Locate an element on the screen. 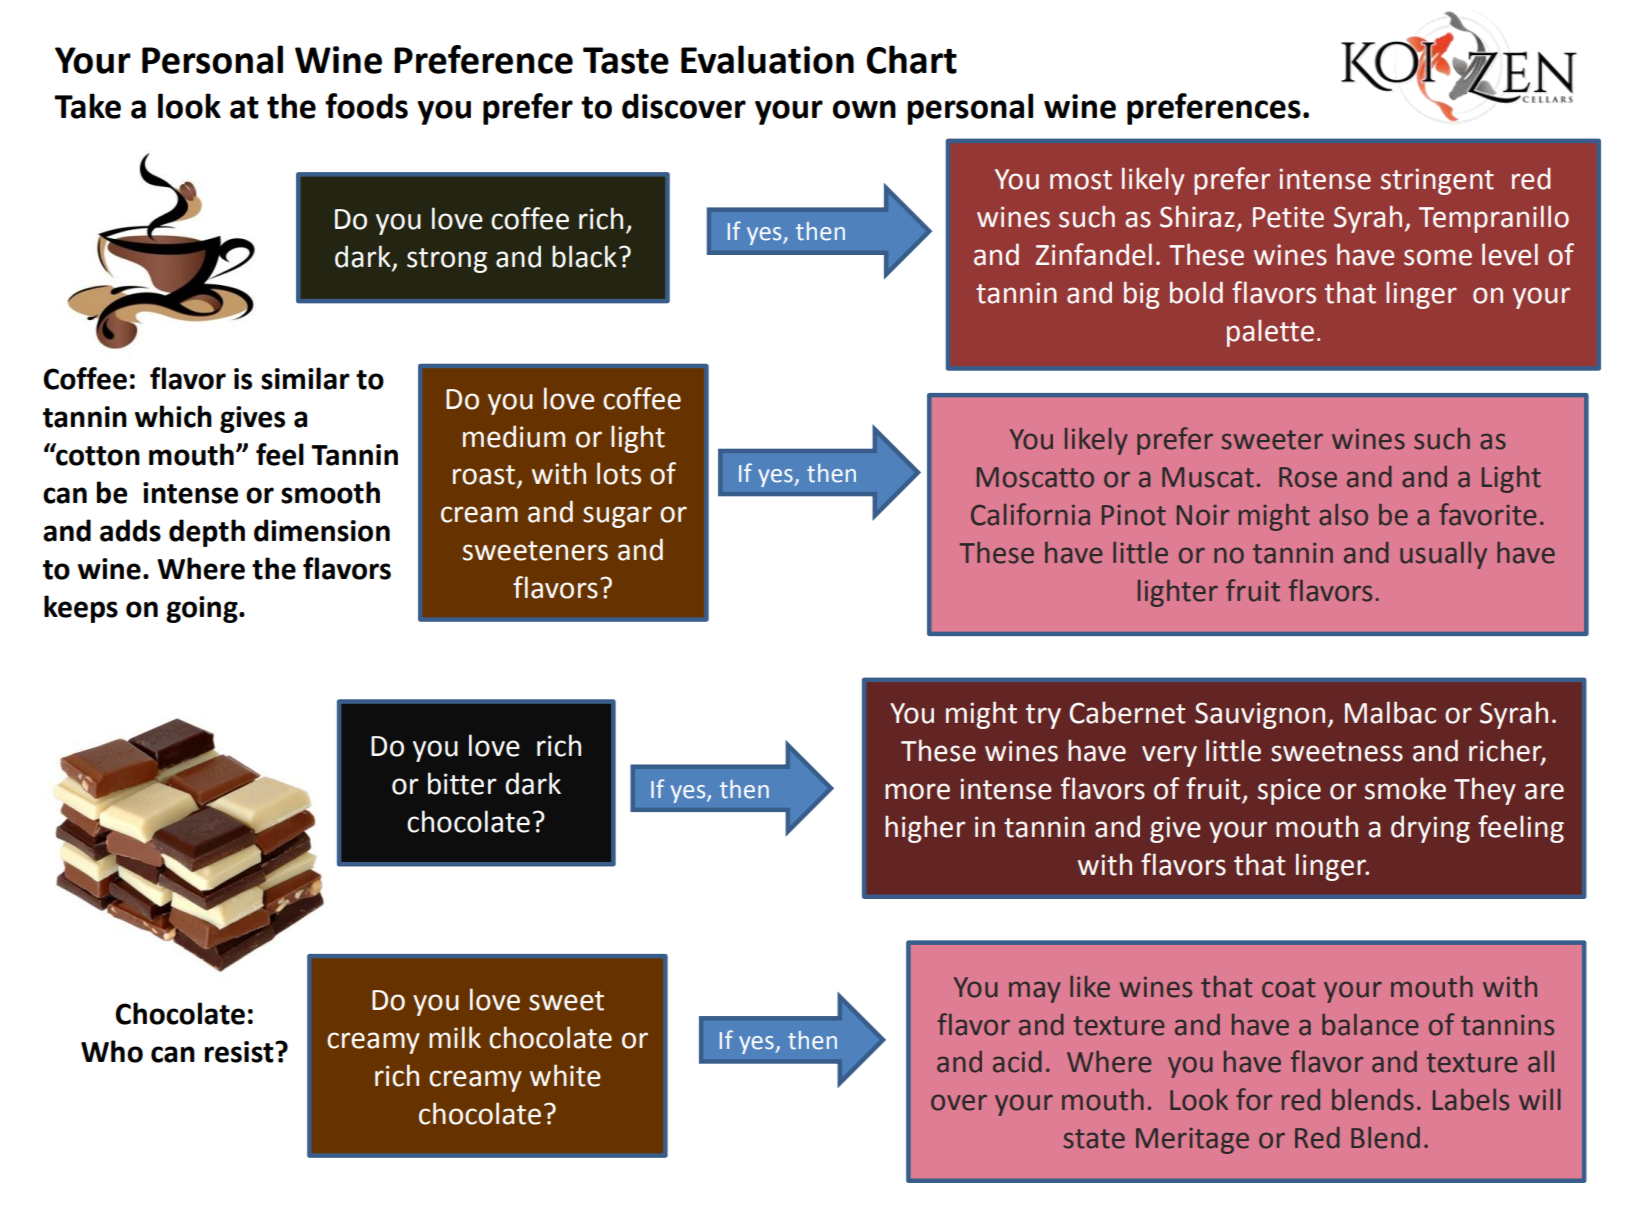 The image size is (1627, 1220). bitter is located at coordinates (462, 783).
